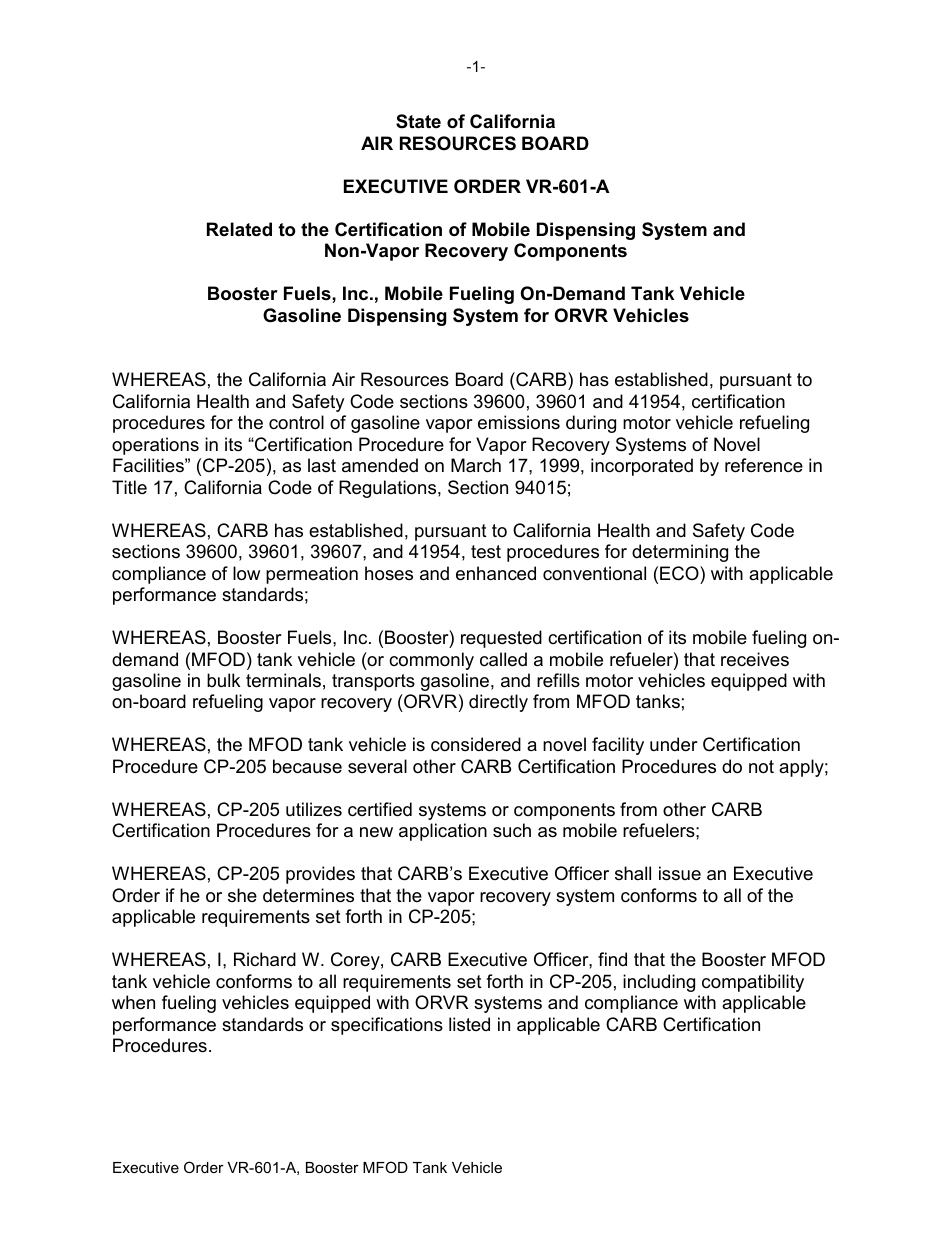 Image resolution: width=952 pixels, height=1233 pixels. Describe the element at coordinates (476, 465) in the document. I see `March` at that location.
